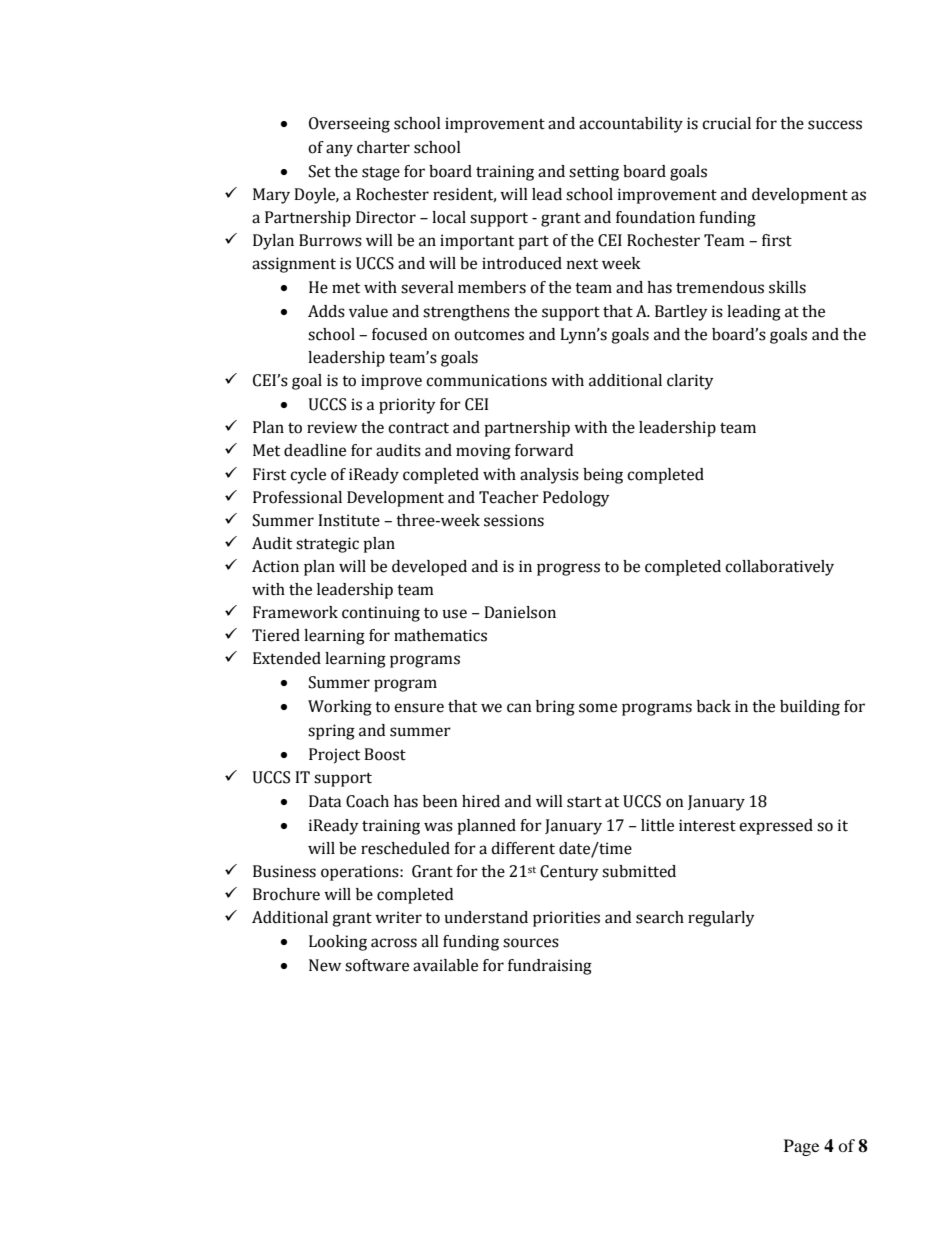 This screenshot has height=1233, width=952. I want to click on Data, so click(325, 801).
